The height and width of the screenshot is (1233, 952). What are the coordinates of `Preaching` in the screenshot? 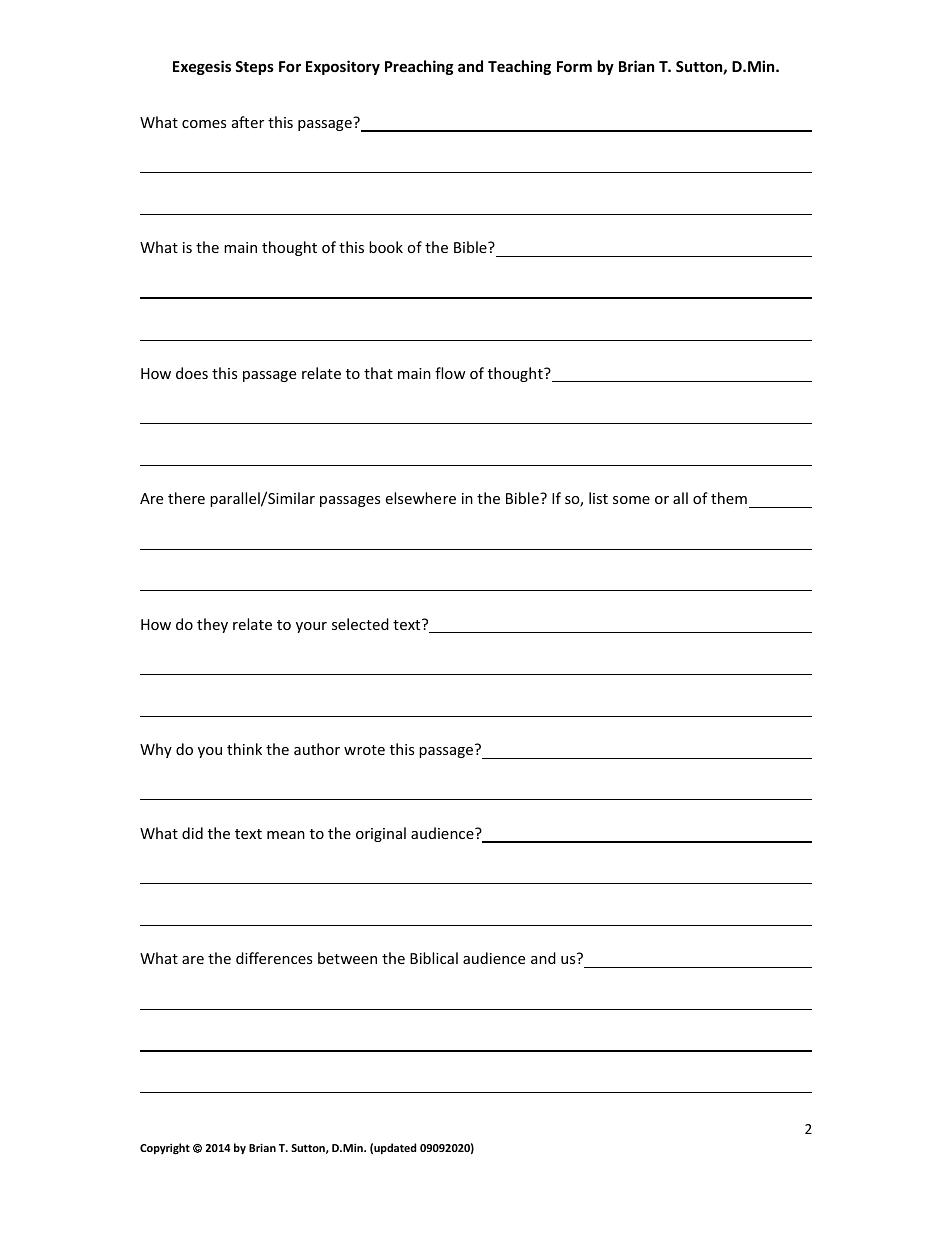 It's located at (419, 67).
